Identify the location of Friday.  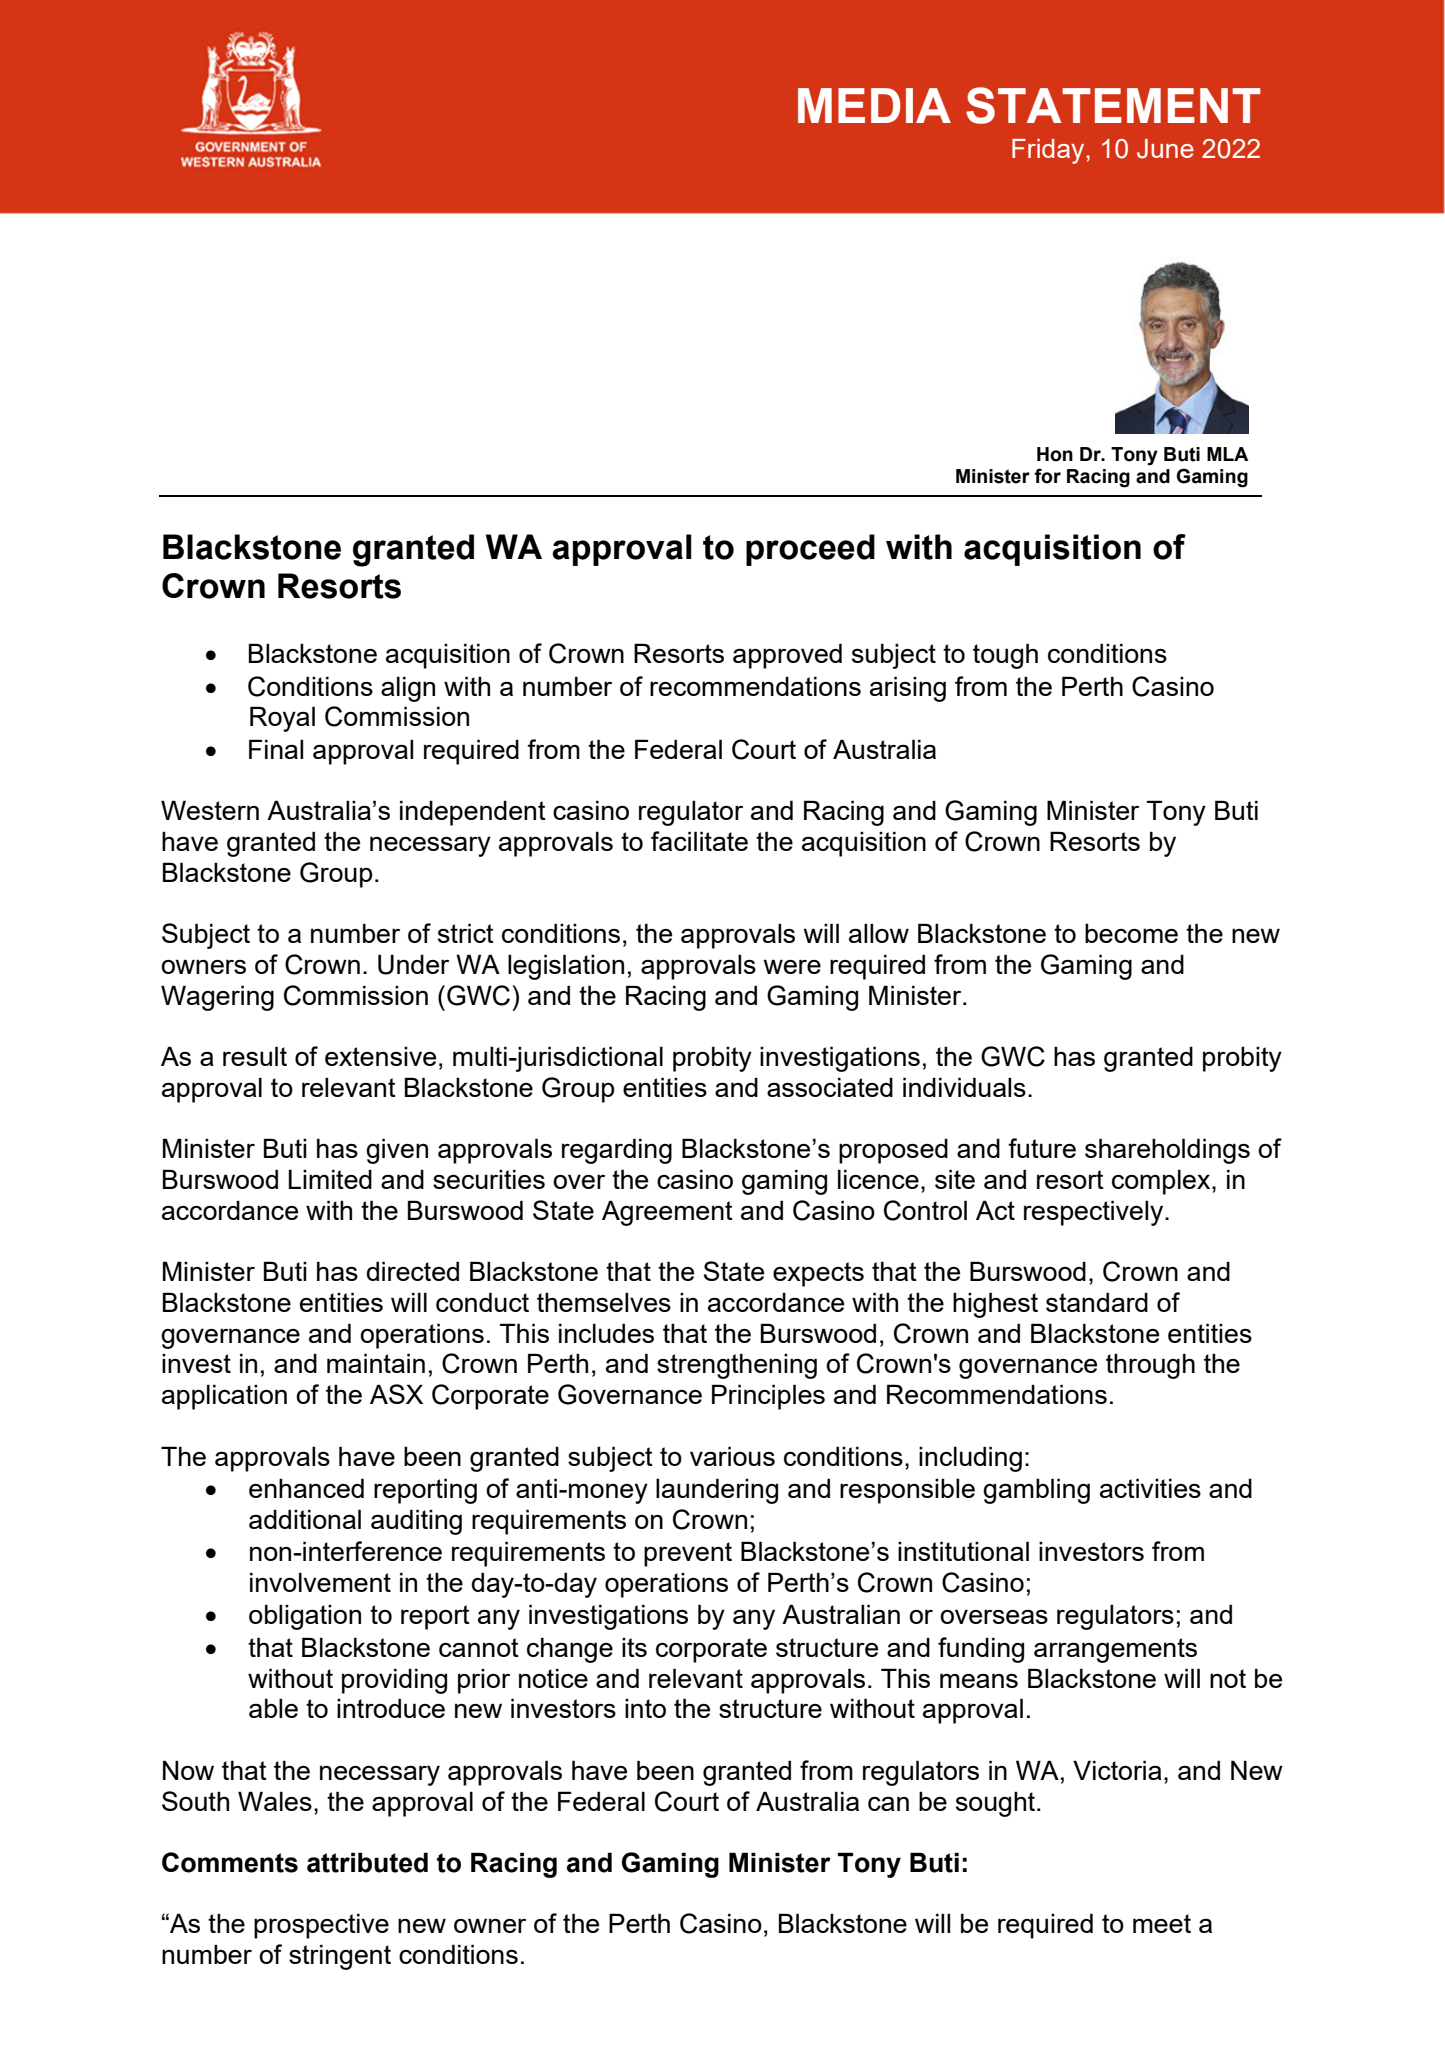
(1049, 151).
